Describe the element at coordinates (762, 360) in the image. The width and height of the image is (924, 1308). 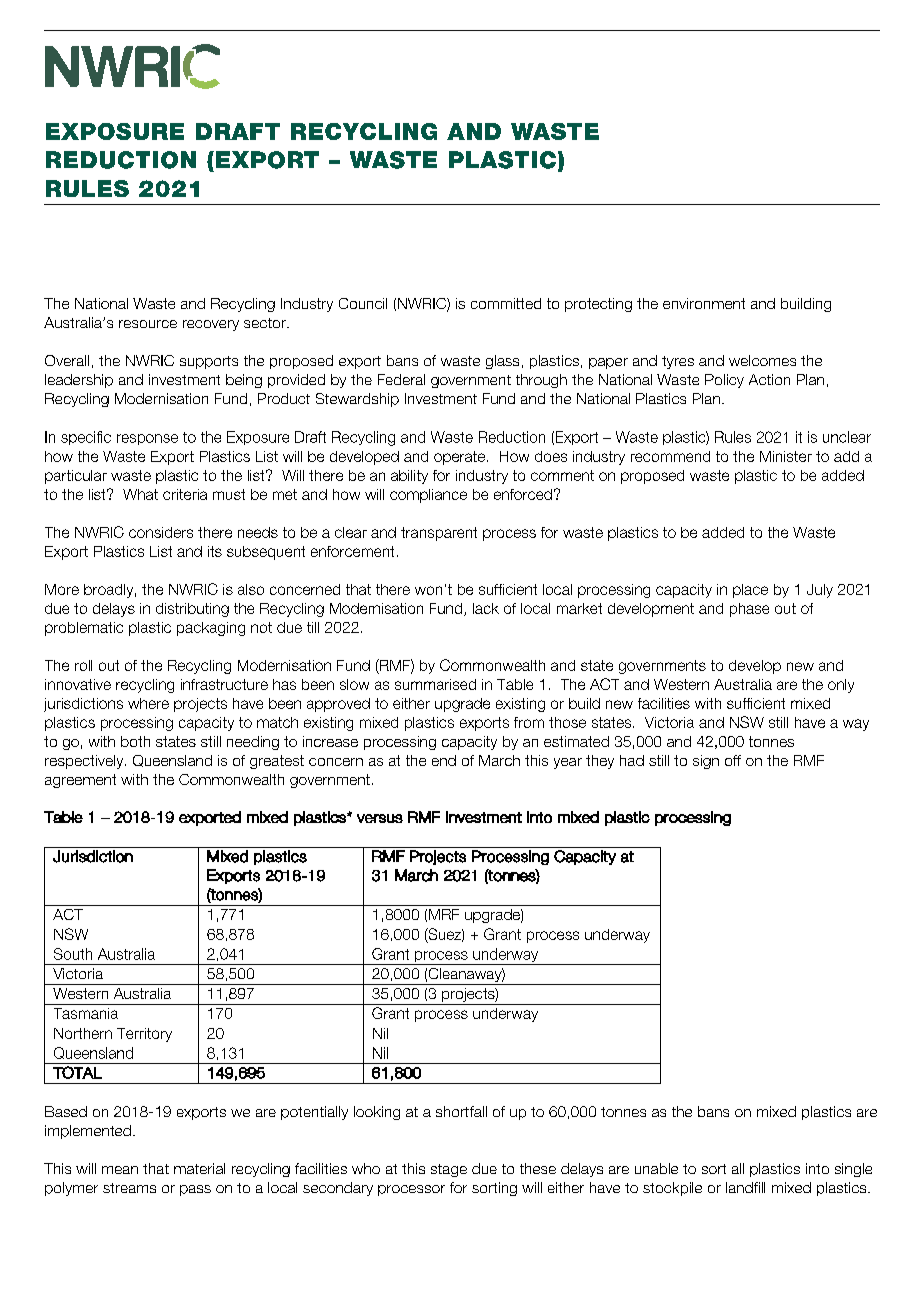
I see `welcomes` at that location.
